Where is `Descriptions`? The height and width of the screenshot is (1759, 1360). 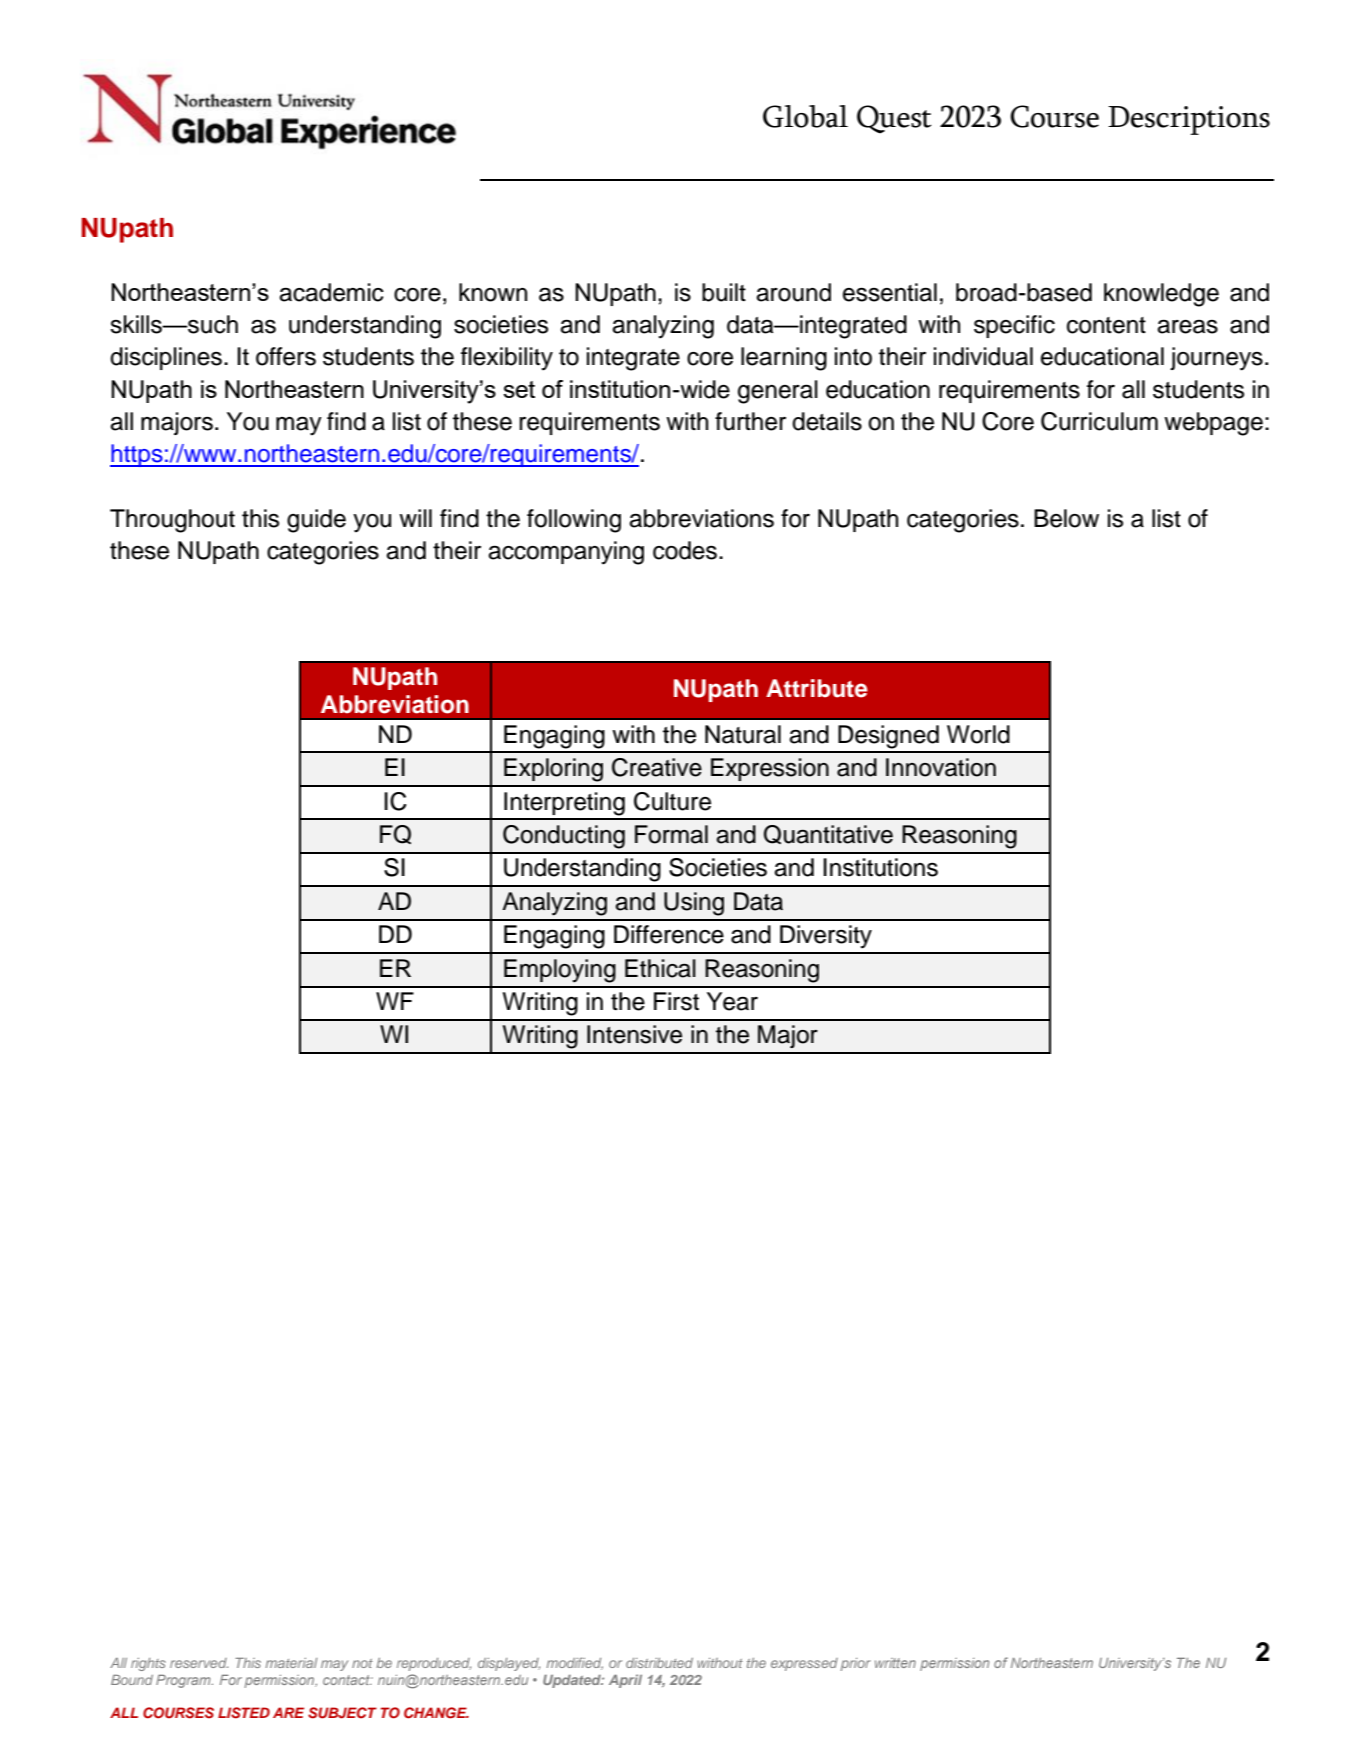
Descriptions is located at coordinates (1189, 120).
